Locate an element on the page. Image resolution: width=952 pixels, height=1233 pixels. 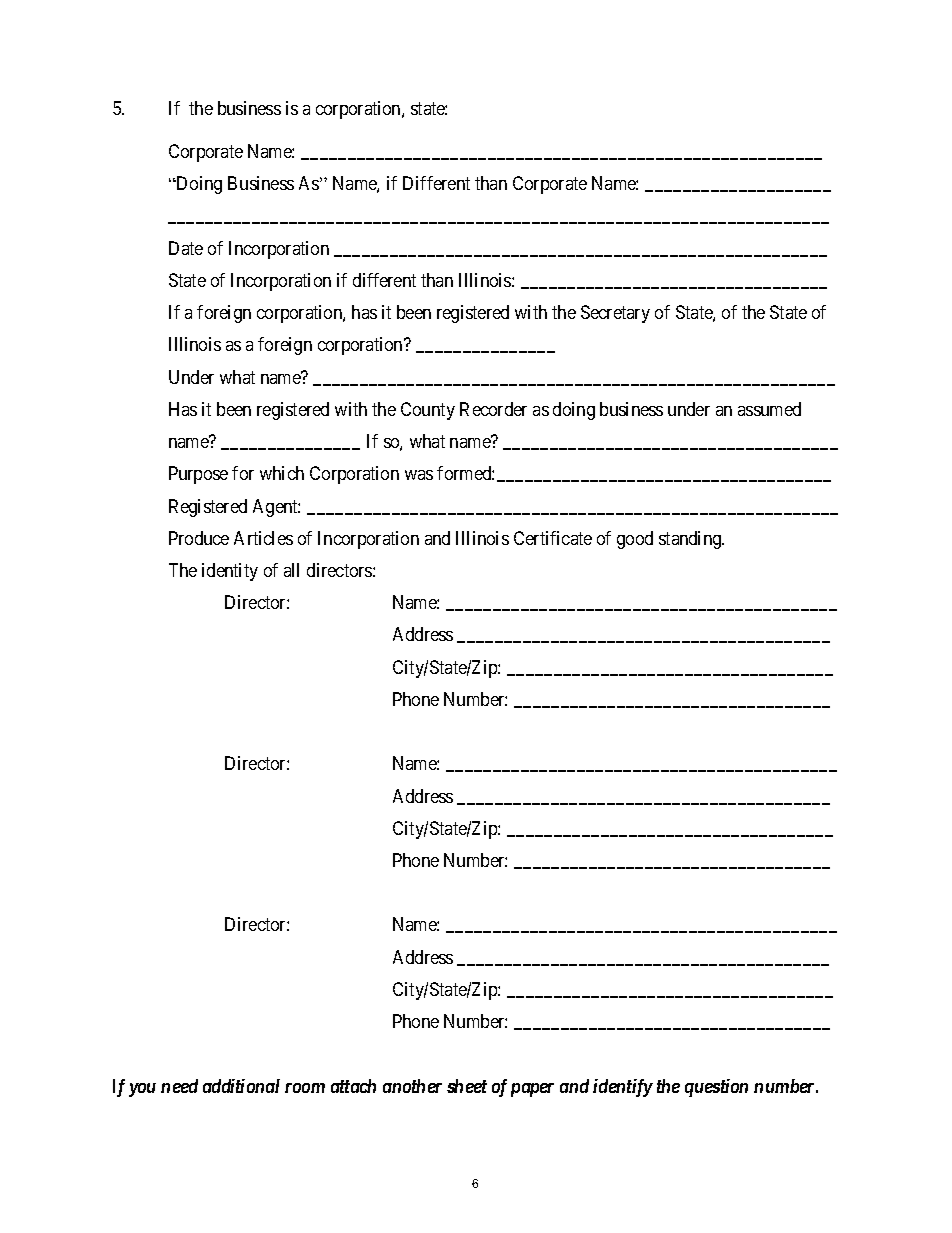
Secretary is located at coordinates (615, 314).
